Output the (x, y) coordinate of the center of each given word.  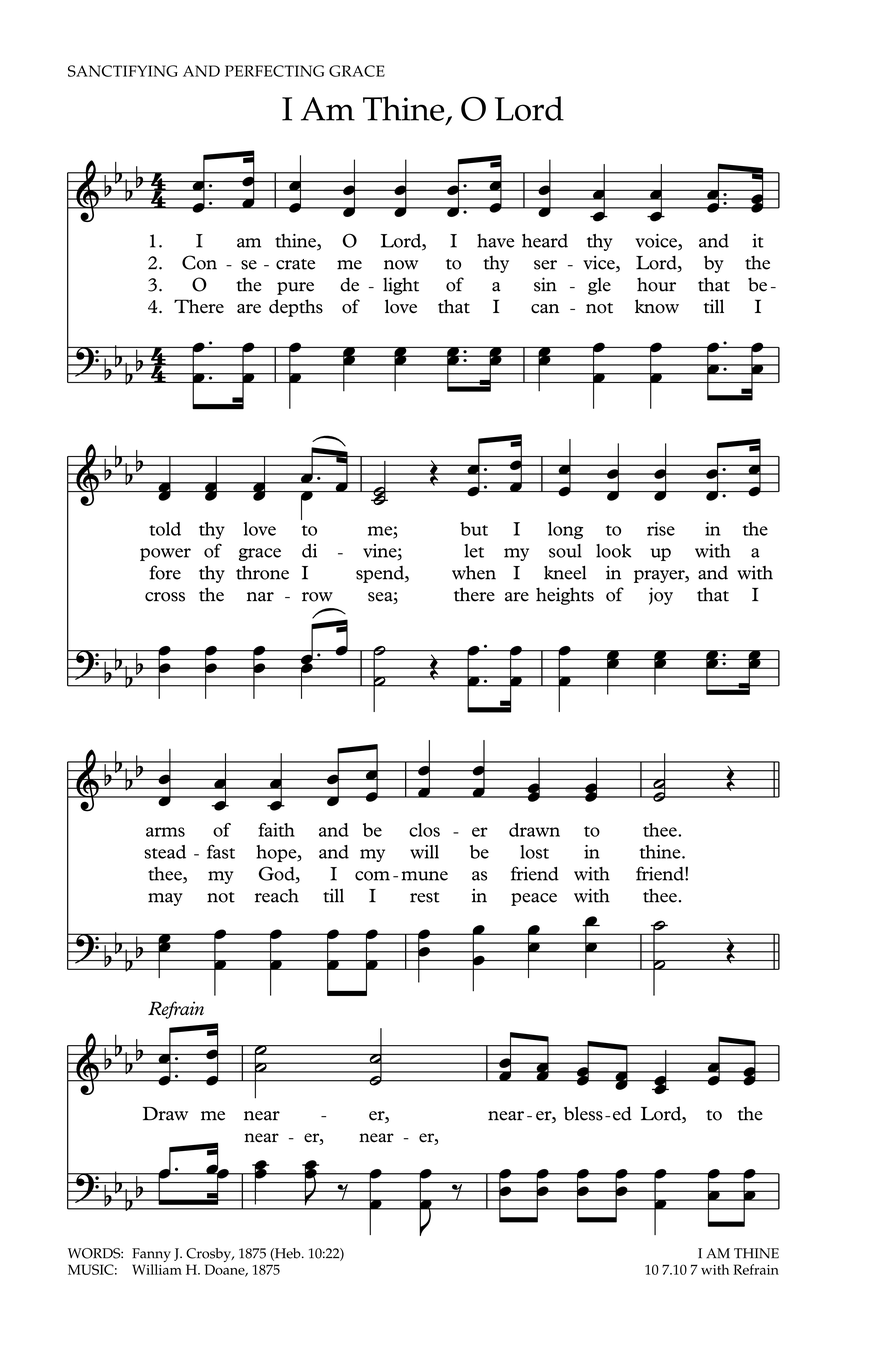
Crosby (210, 1256)
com (372, 876)
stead (165, 852)
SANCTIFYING (123, 71)
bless (583, 1113)
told (165, 529)
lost (534, 852)
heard (545, 241)
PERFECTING (274, 71)
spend (381, 574)
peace (534, 899)
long (565, 530)
